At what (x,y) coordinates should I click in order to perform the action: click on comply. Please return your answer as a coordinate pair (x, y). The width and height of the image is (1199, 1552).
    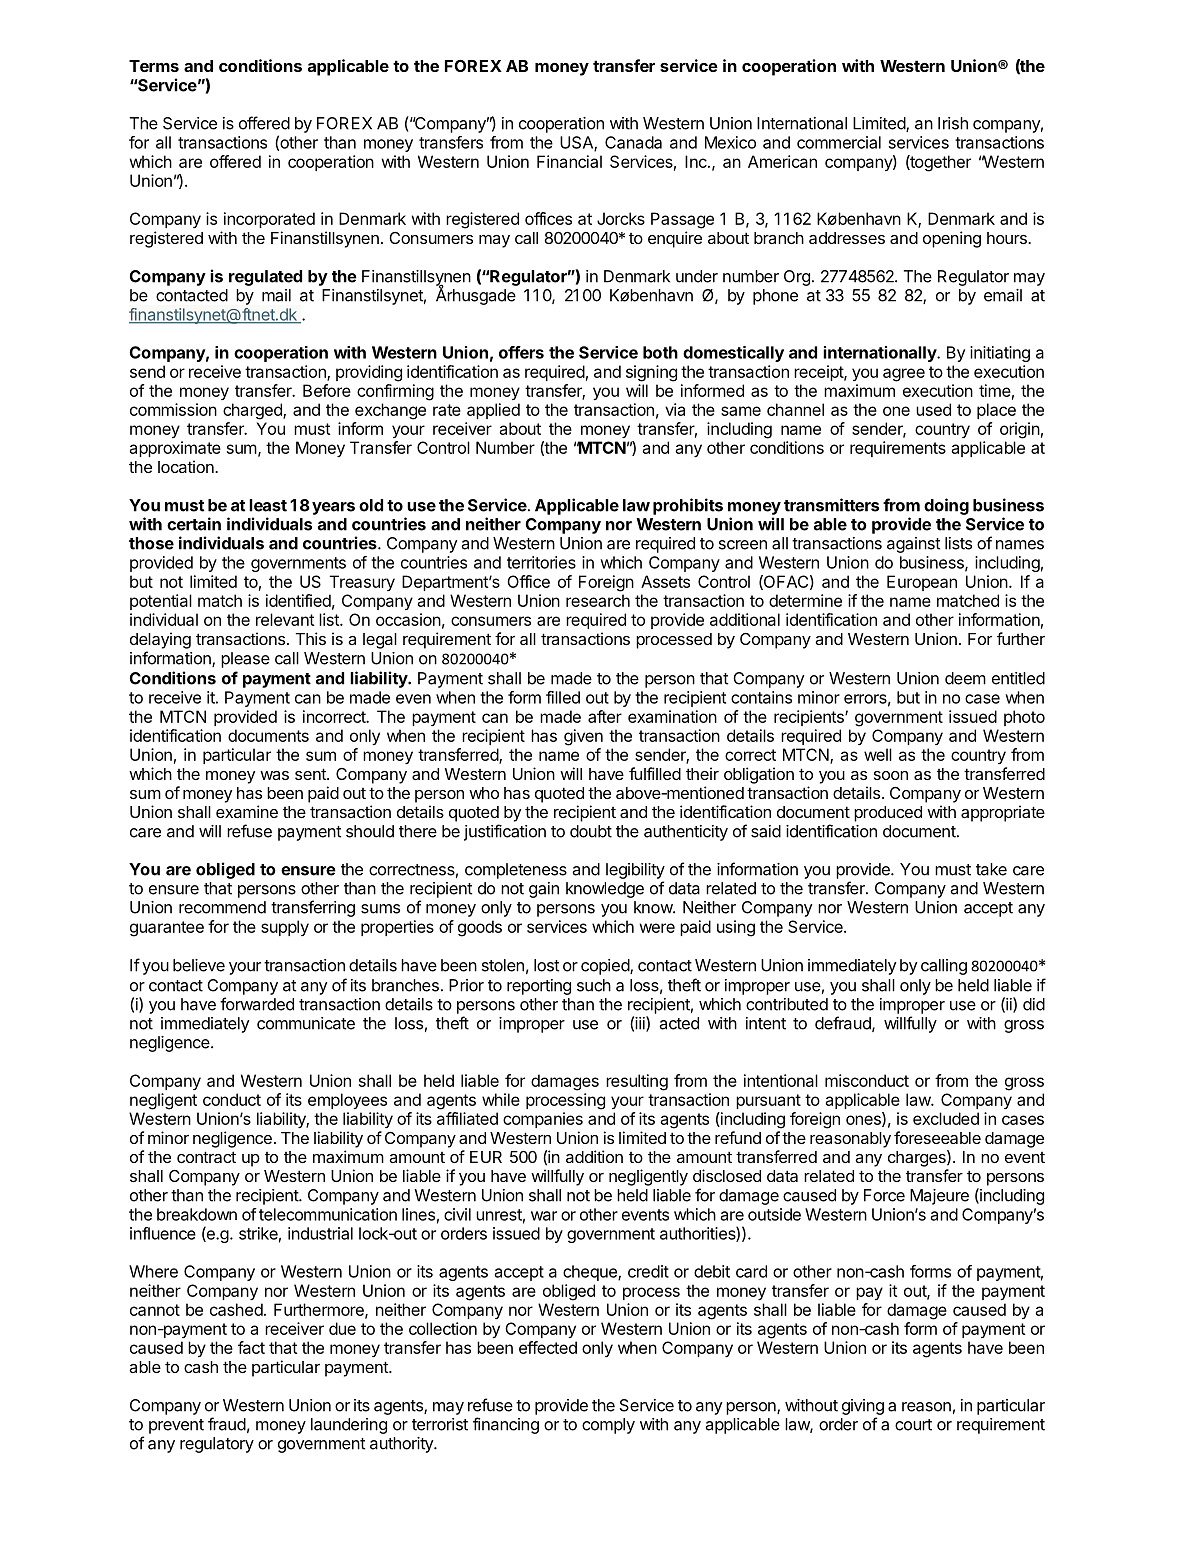
    Looking at the image, I should click on (608, 1426).
